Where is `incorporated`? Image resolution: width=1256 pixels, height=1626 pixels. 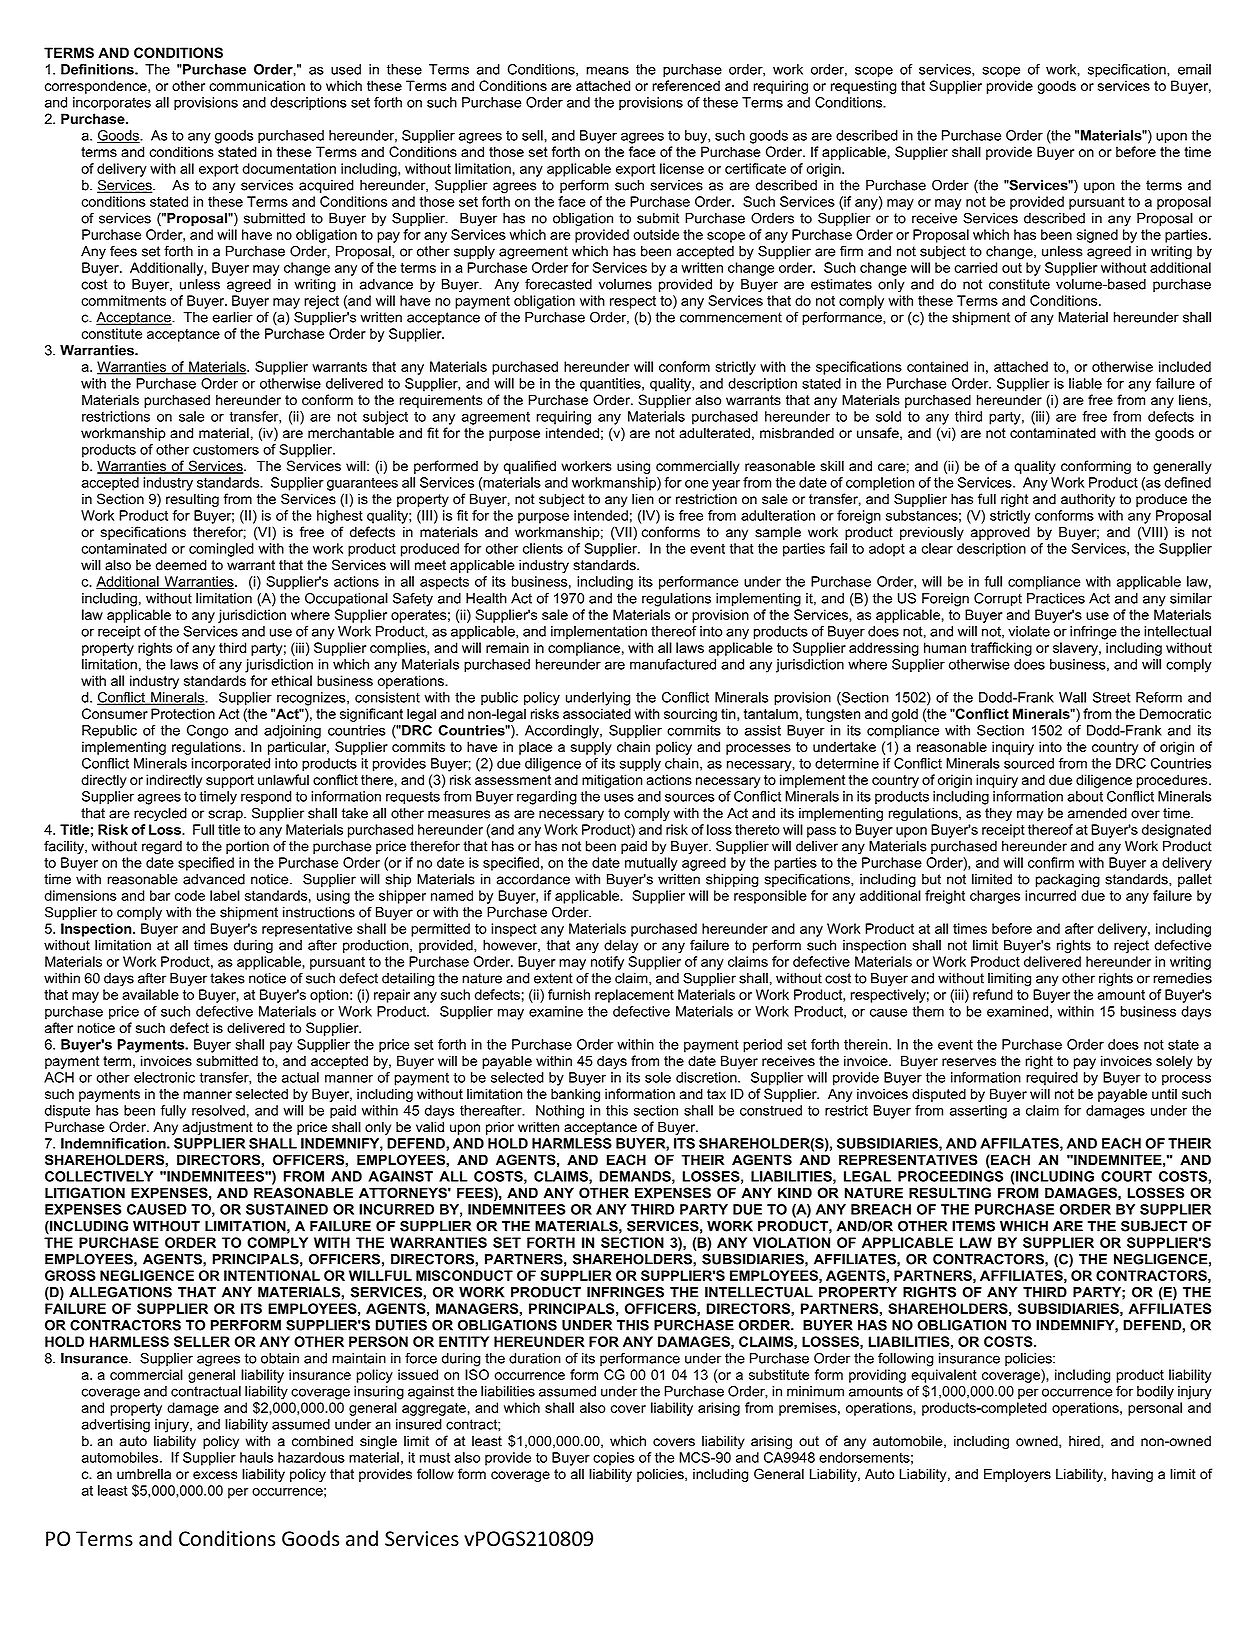
incorporated is located at coordinates (231, 765).
